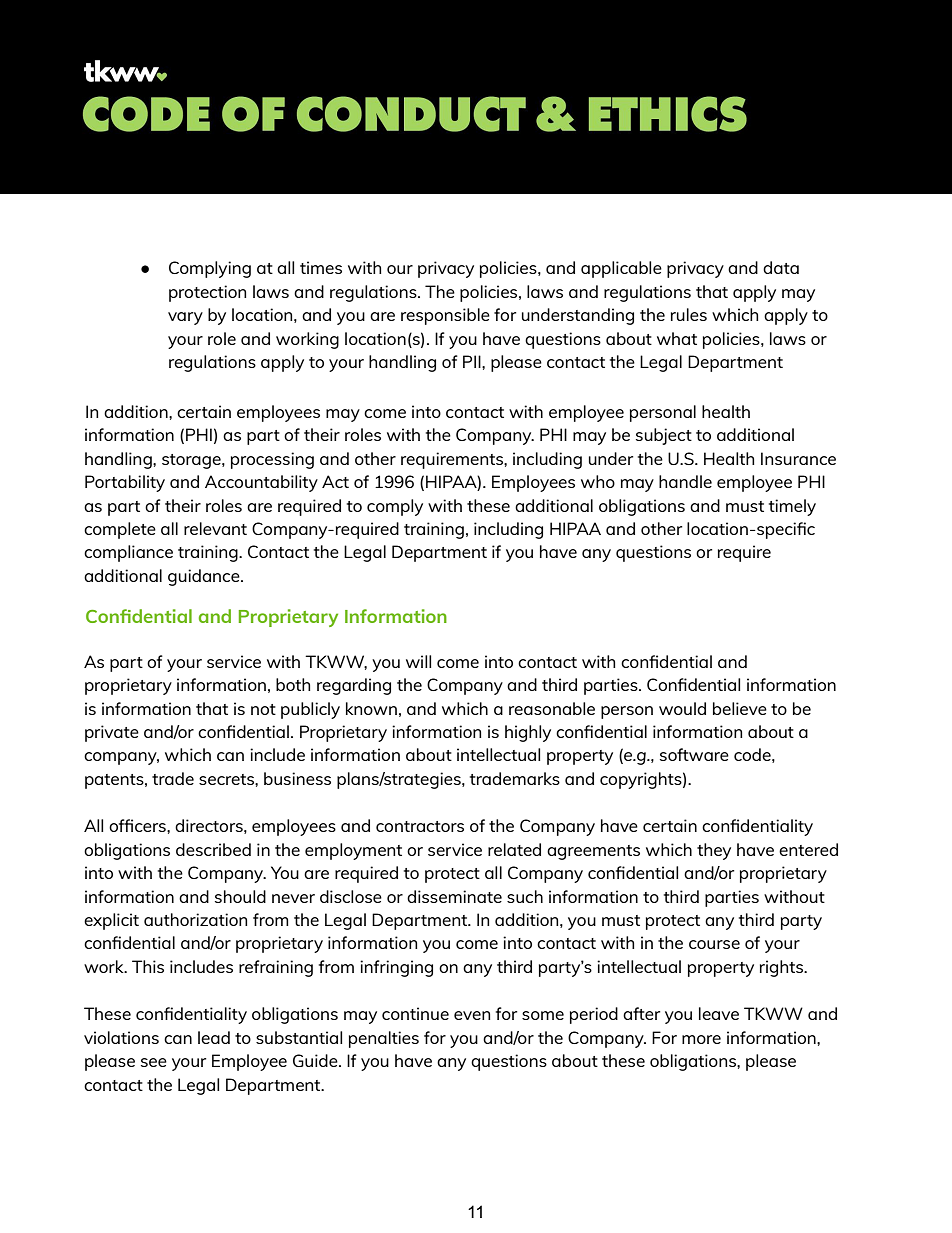 The height and width of the document is (1233, 952). Describe the element at coordinates (418, 661) in the document. I see `will` at that location.
